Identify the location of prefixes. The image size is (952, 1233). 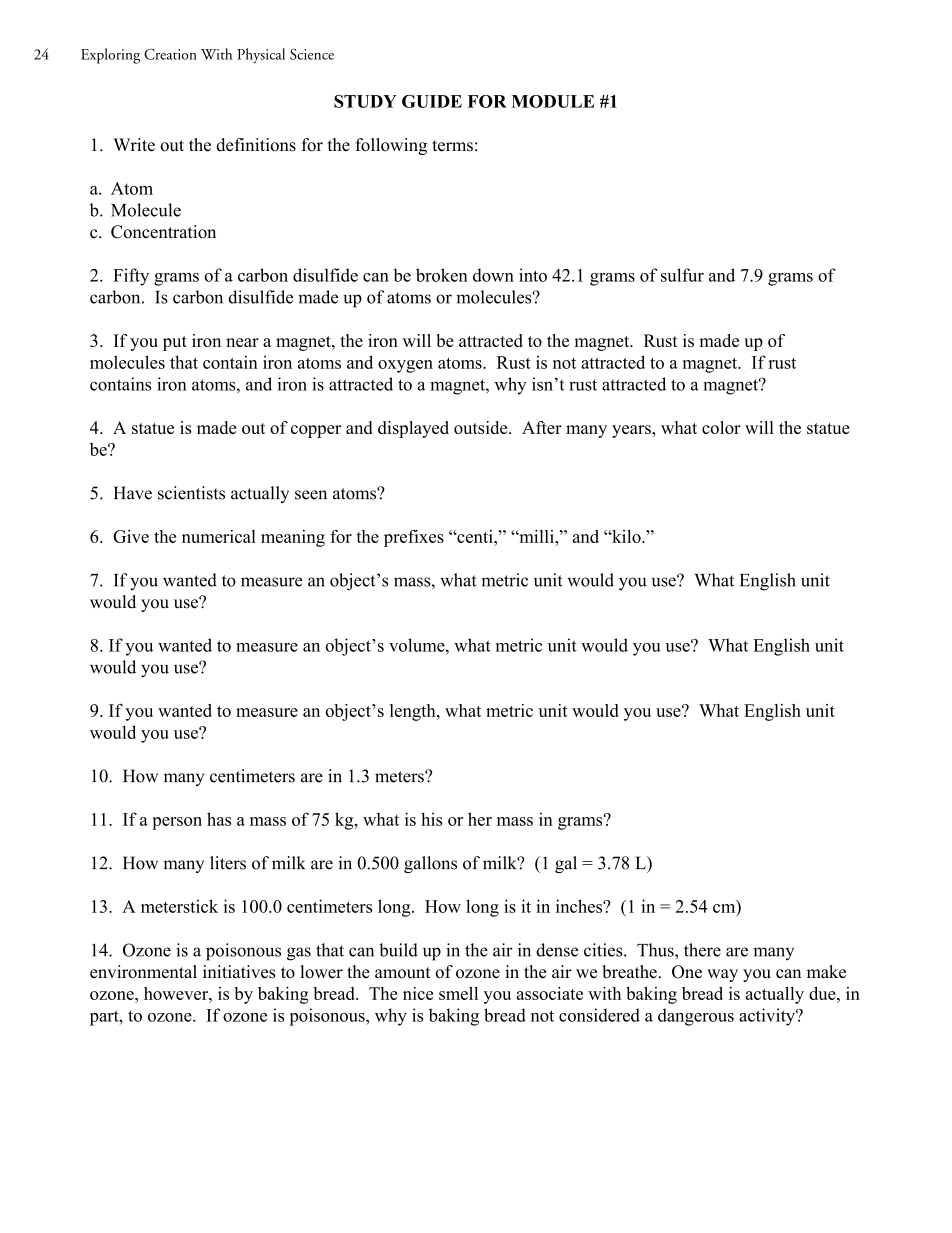
(414, 538).
